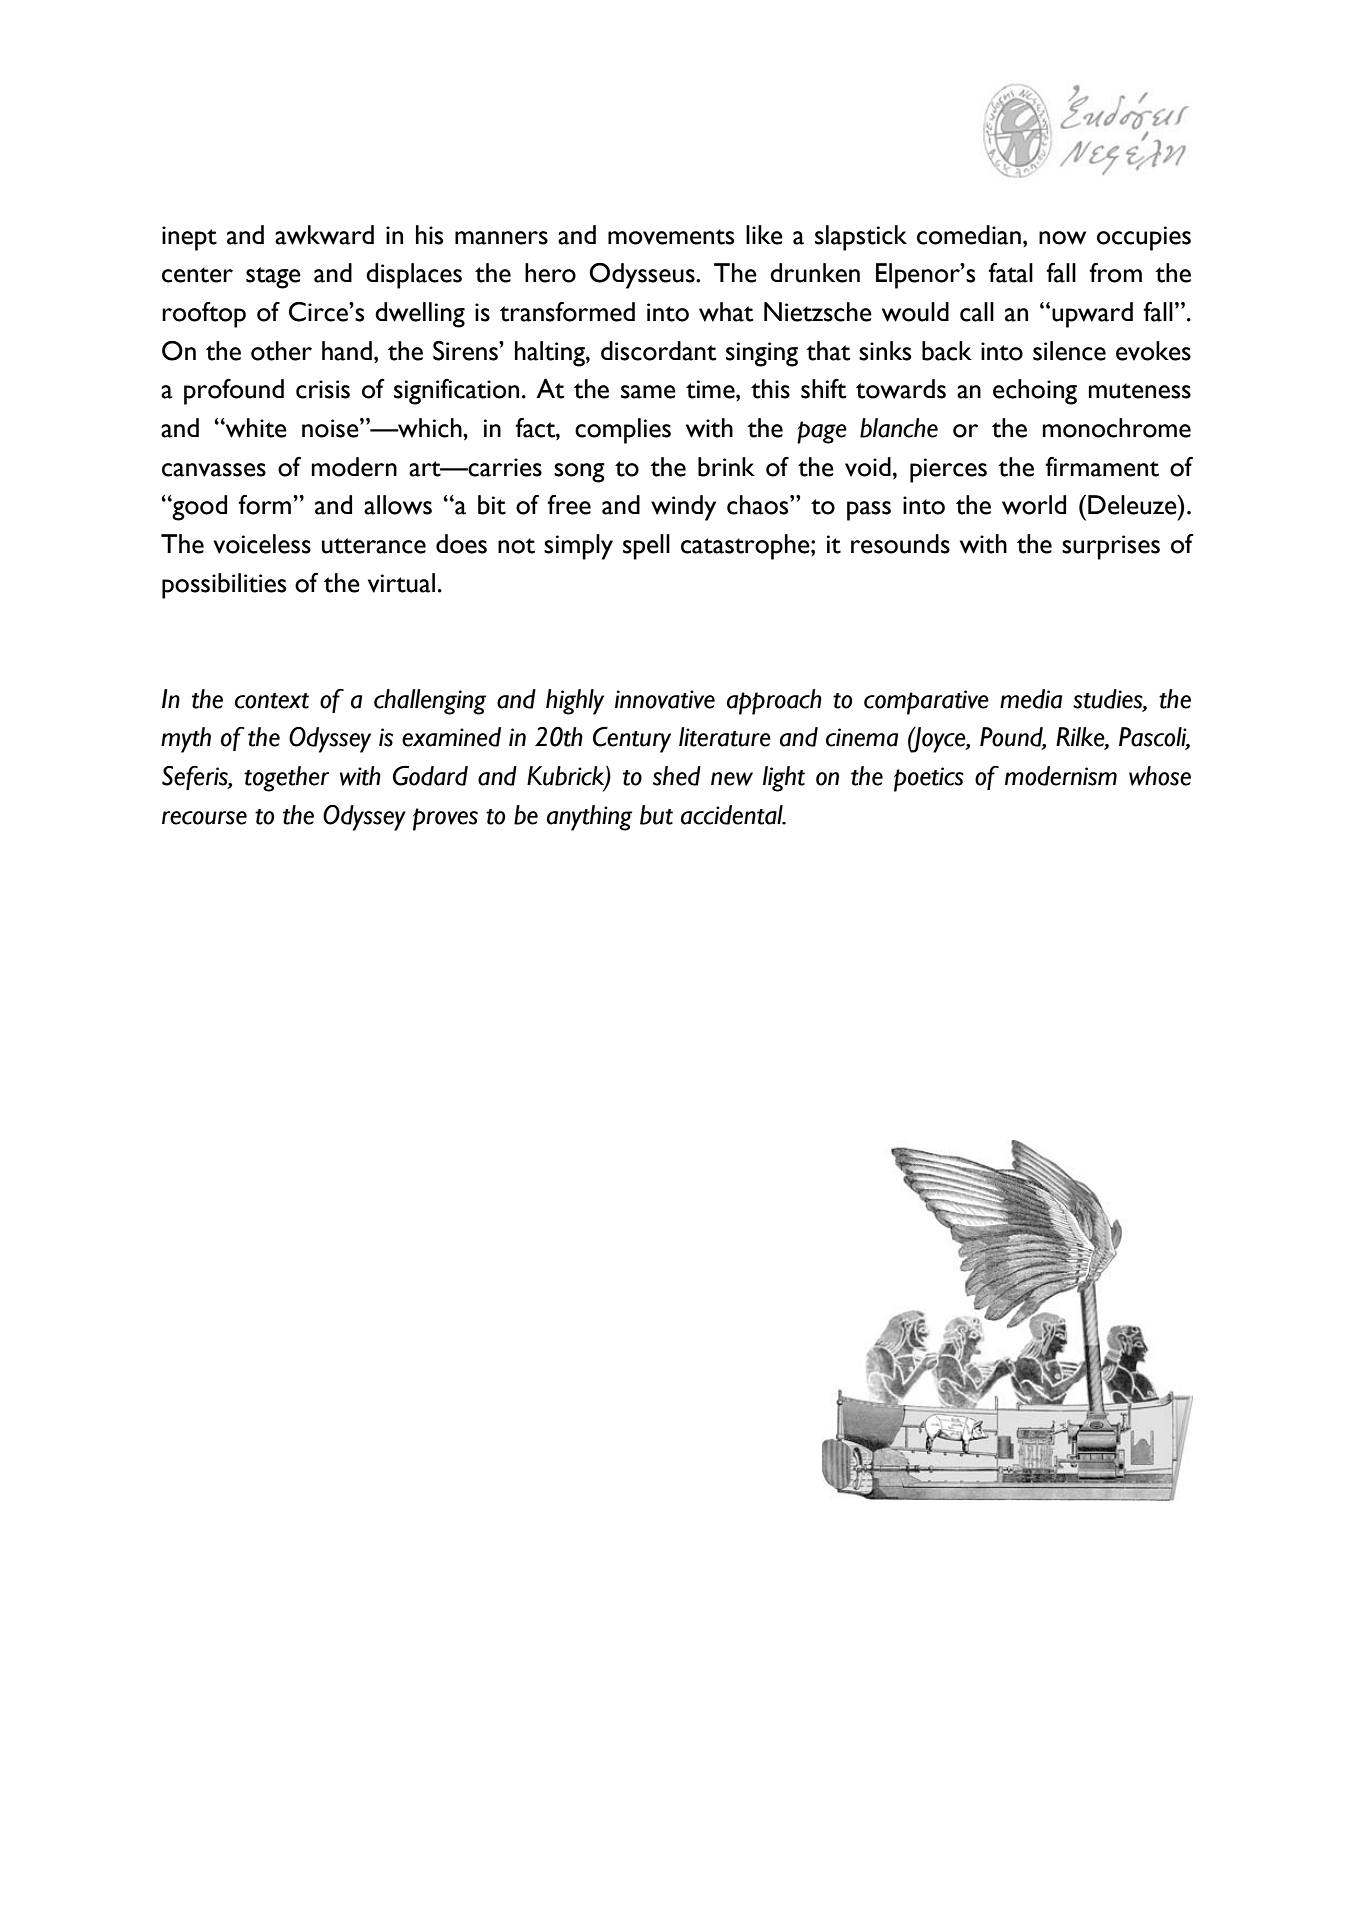 This screenshot has height=1914, width=1353. What do you see at coordinates (324, 235) in the screenshot?
I see `awkward` at bounding box center [324, 235].
